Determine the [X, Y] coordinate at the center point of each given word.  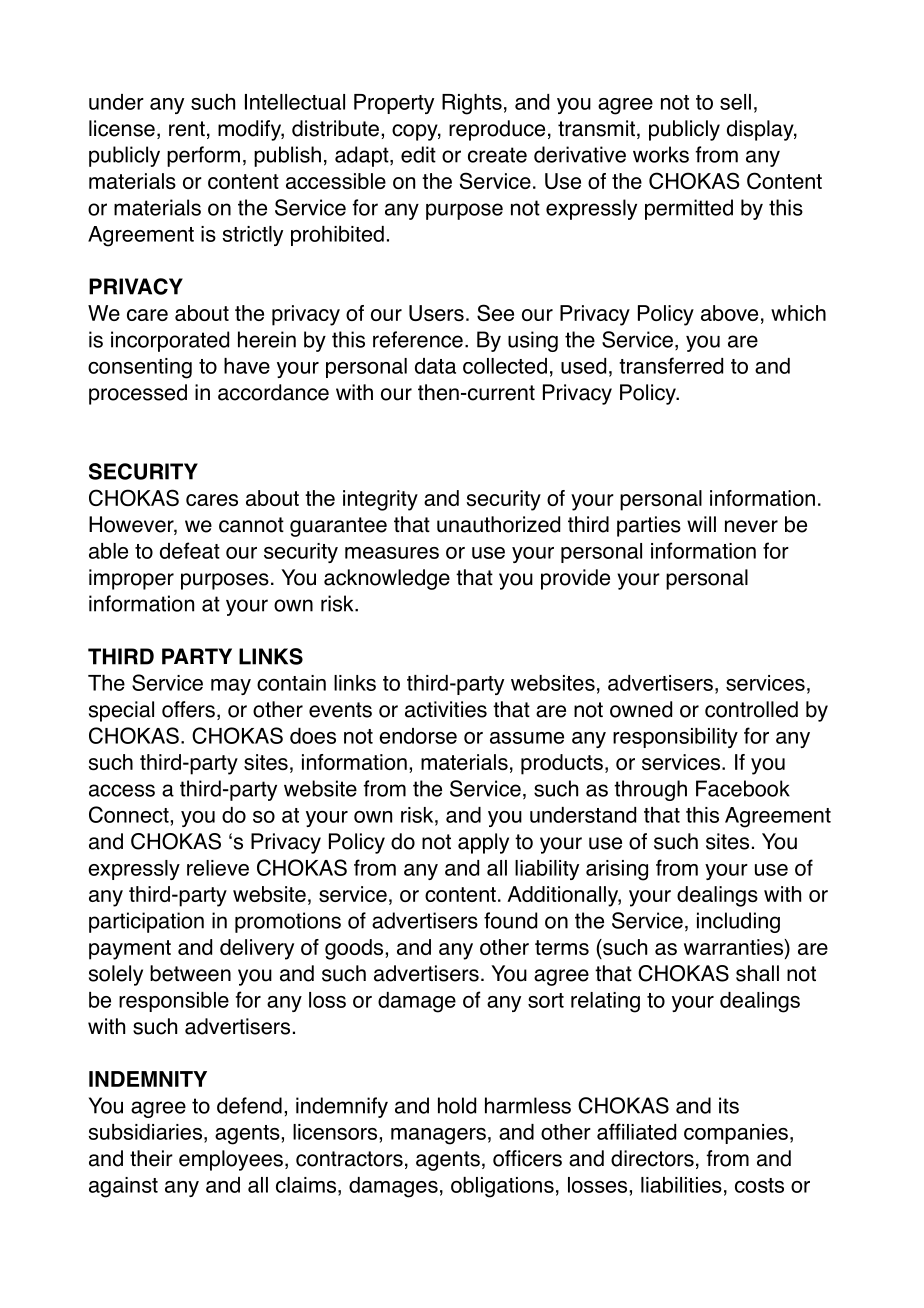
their [151, 1158]
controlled [751, 709]
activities [446, 709]
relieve [218, 868]
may [231, 687]
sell [735, 102]
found [510, 920]
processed [138, 394]
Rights [472, 104]
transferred [671, 365]
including [738, 922]
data [435, 366]
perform [203, 156]
